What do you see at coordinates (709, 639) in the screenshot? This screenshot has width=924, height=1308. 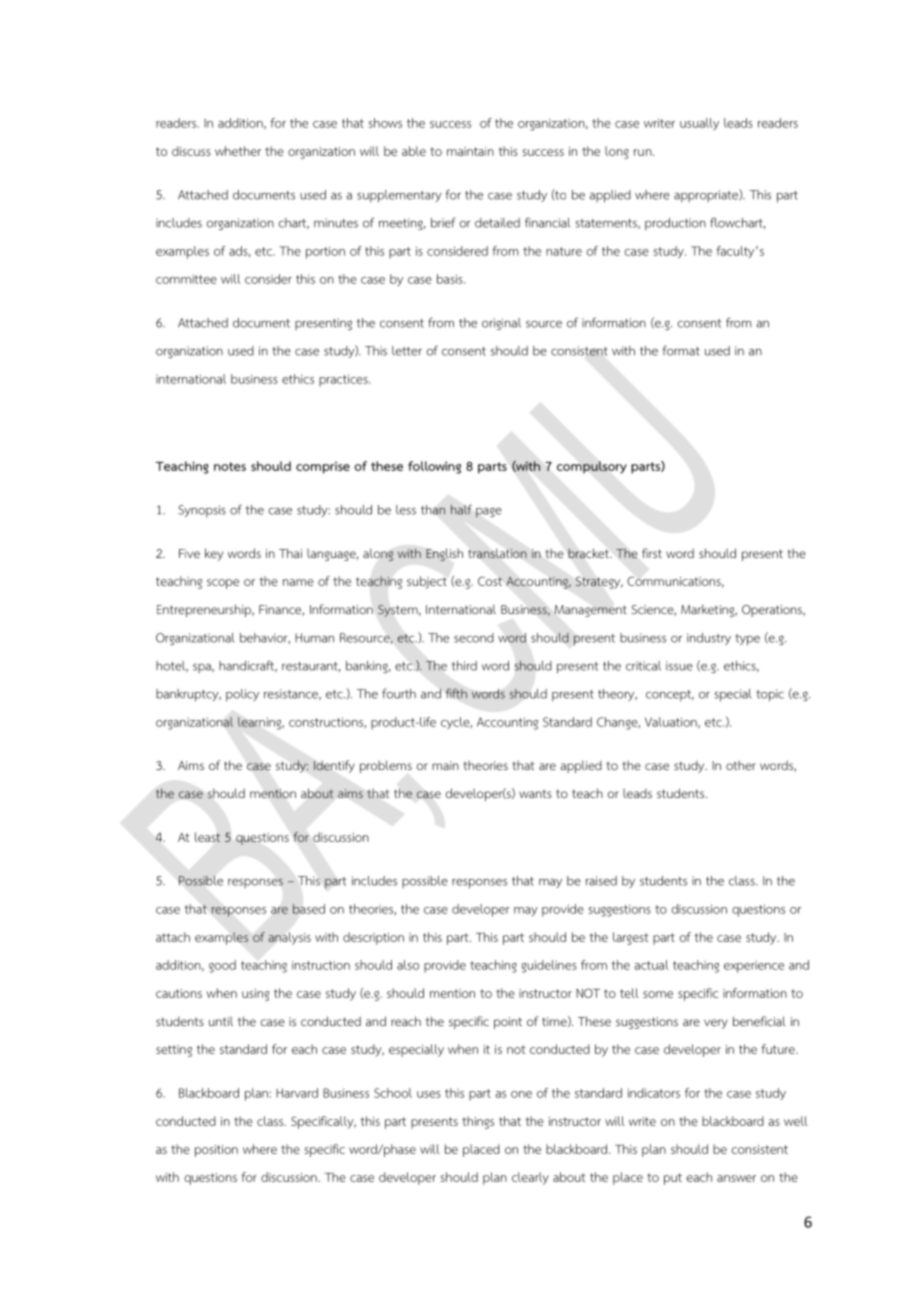 I see `industry` at bounding box center [709, 639].
